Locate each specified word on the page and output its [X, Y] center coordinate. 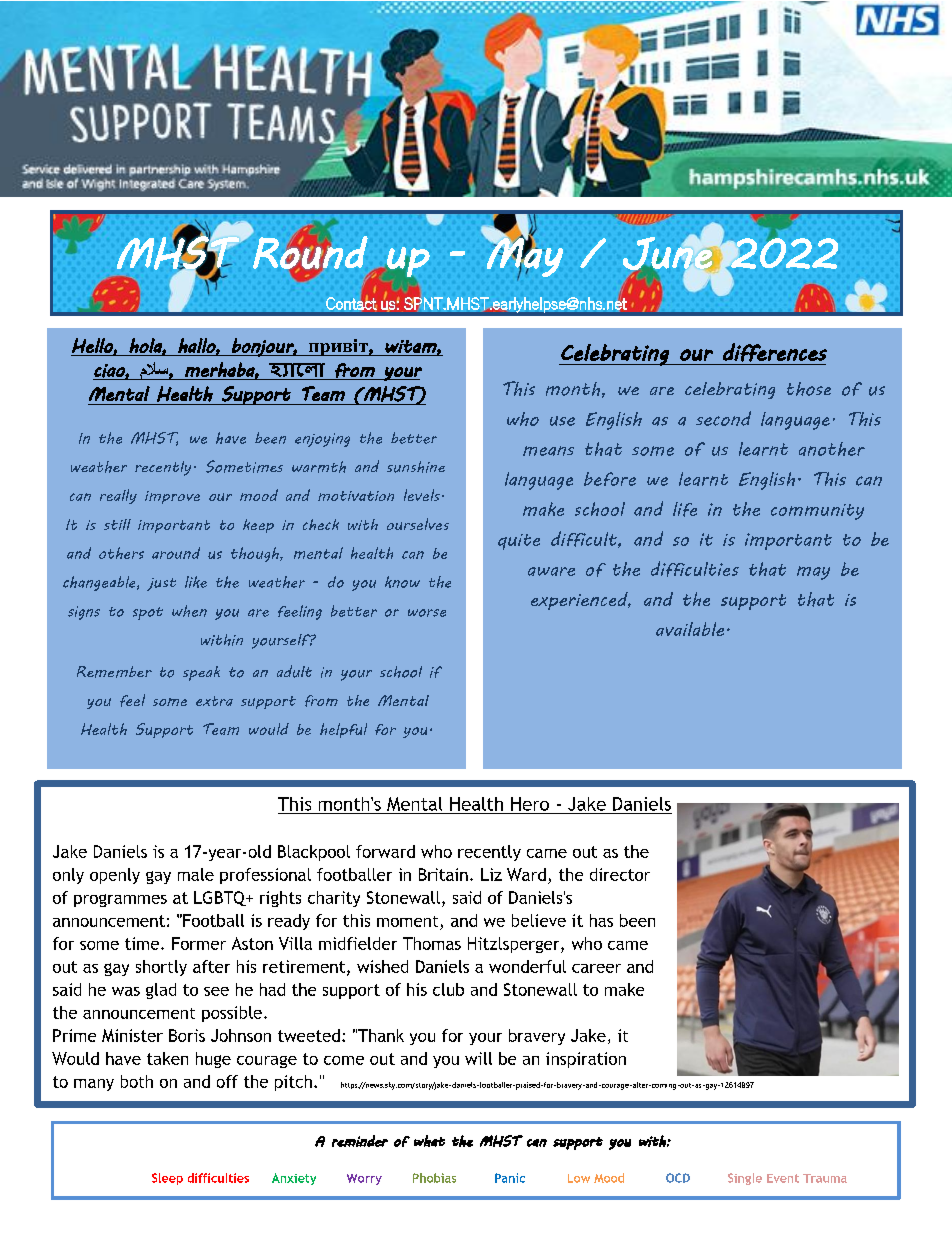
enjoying [322, 440]
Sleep [167, 1179]
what [429, 1141]
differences [775, 352]
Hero [530, 804]
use [562, 421]
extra [214, 701]
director [620, 874]
